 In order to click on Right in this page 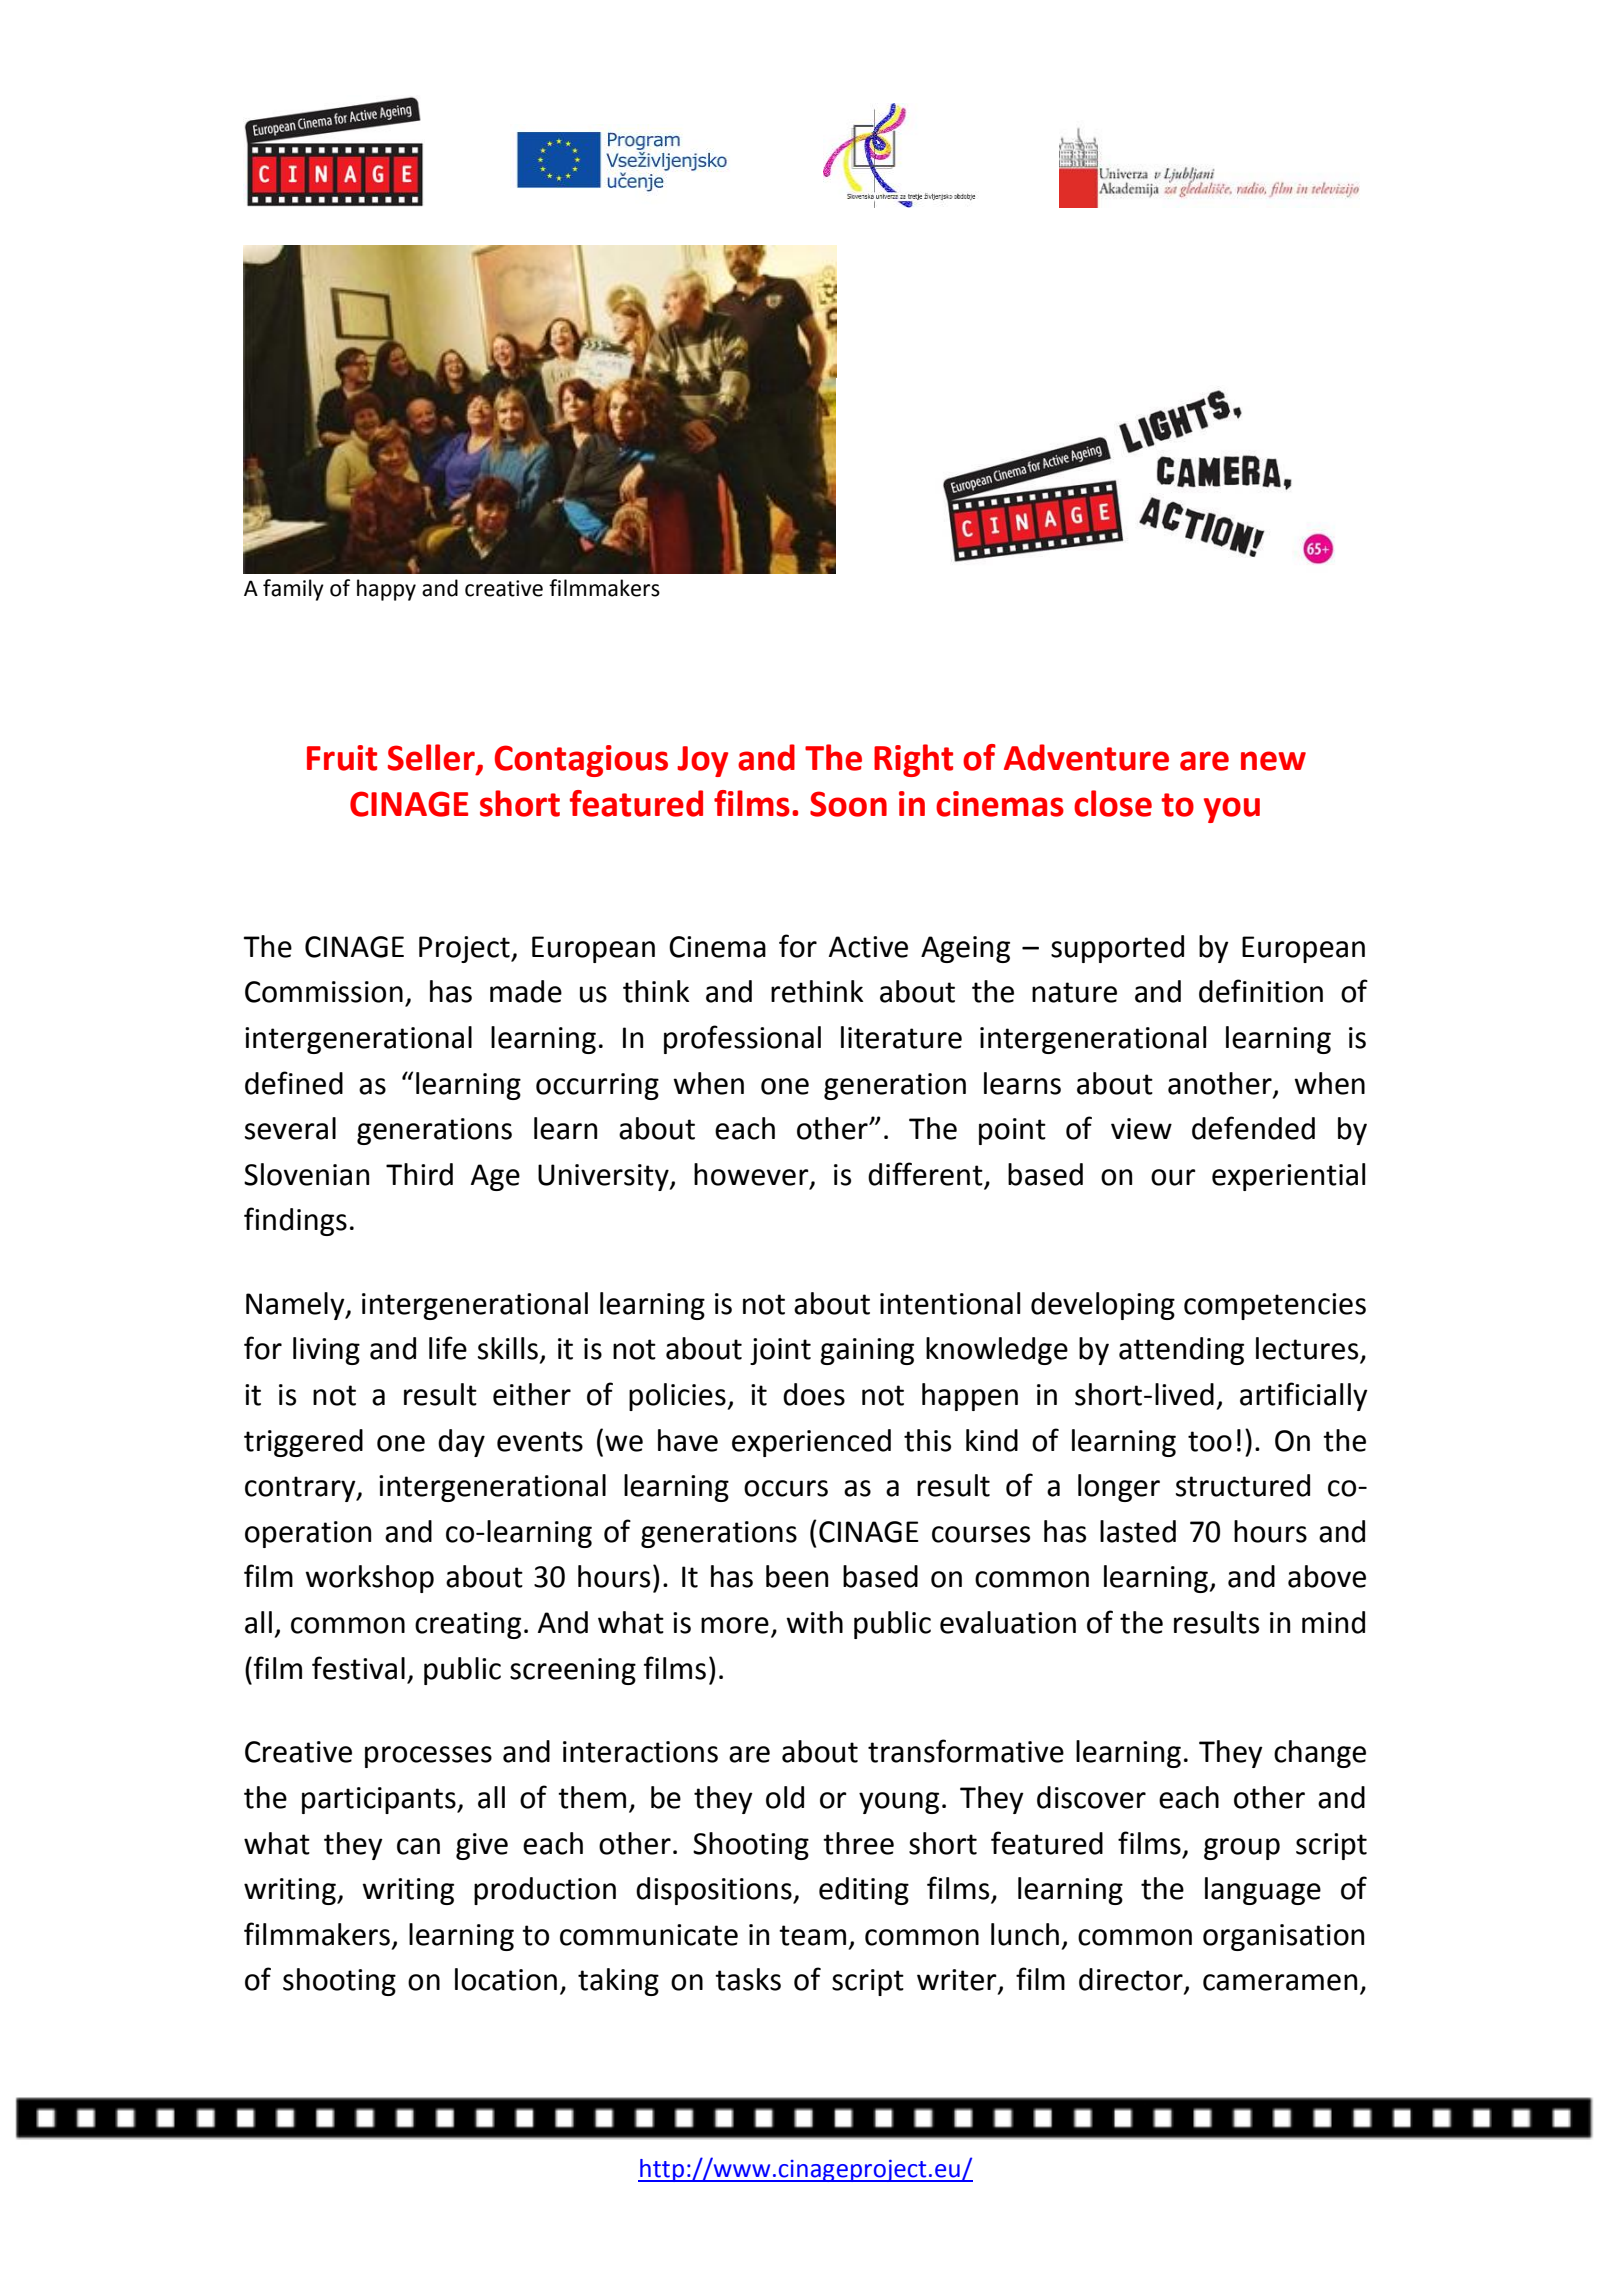, I will do `click(913, 760)`.
